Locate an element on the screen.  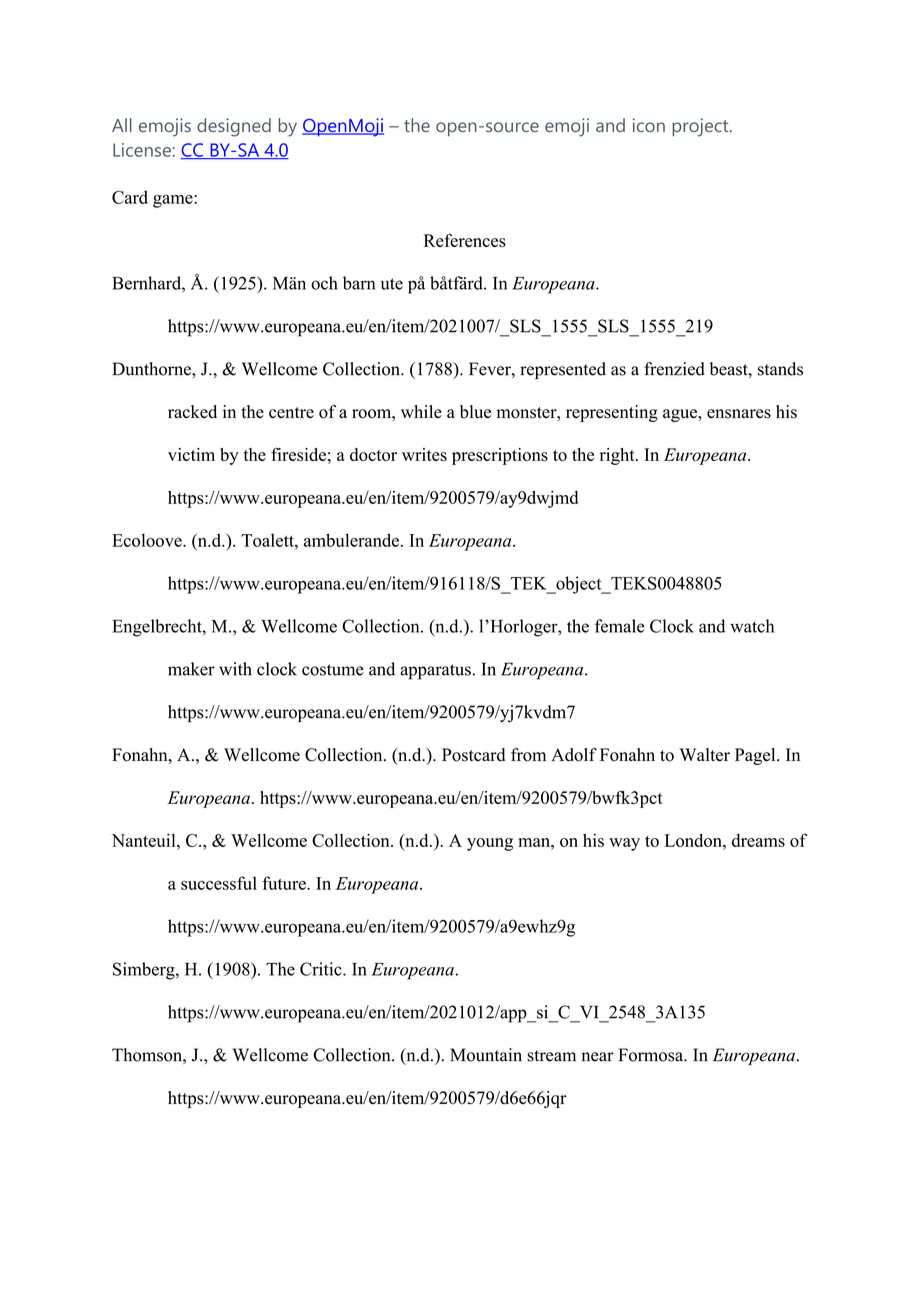
designed is located at coordinates (234, 127).
